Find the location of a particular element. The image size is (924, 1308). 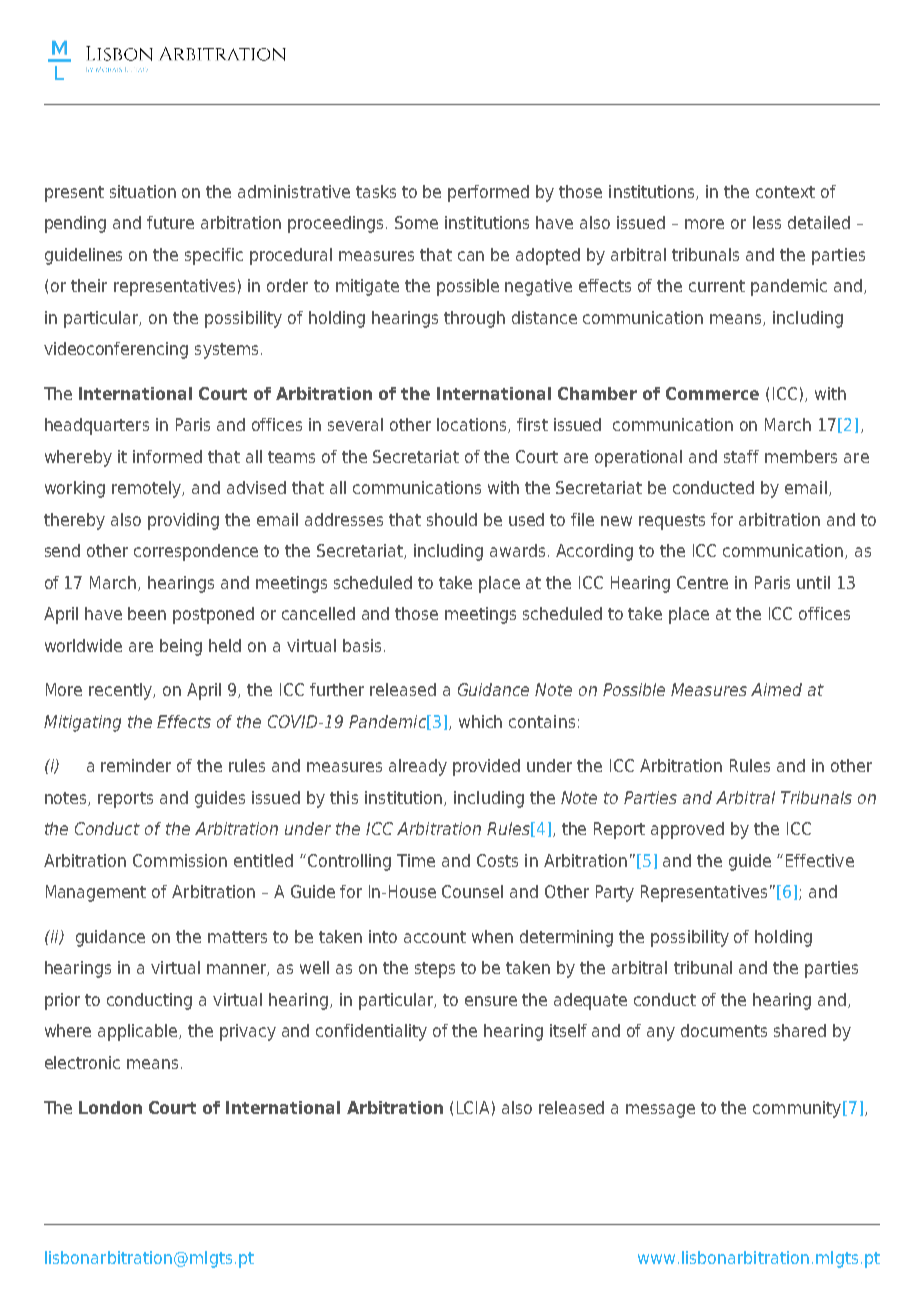

less is located at coordinates (767, 222).
